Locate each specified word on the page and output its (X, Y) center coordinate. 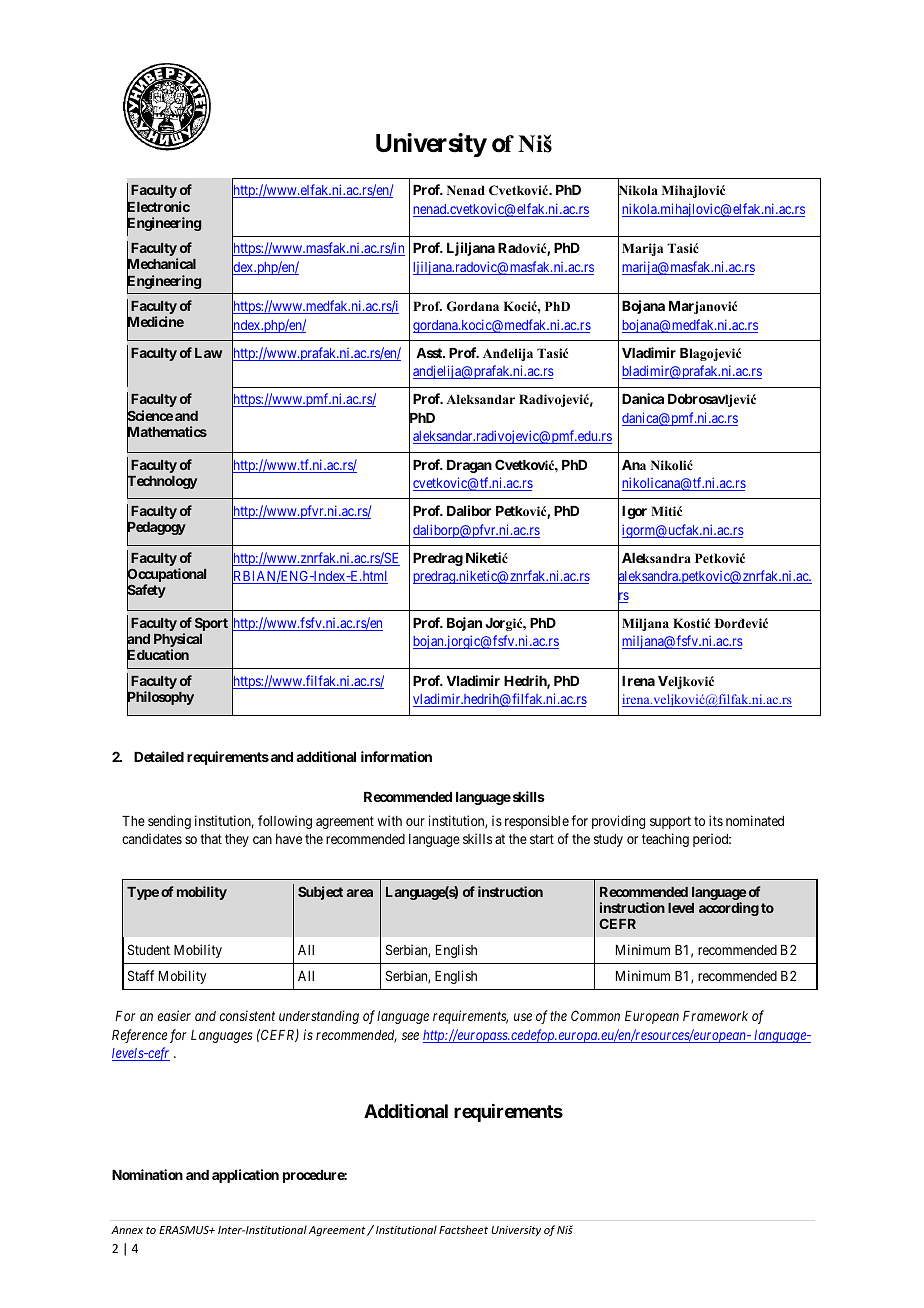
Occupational (166, 576)
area (360, 893)
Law (208, 353)
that (211, 839)
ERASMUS (185, 1230)
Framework (715, 1016)
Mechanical (161, 265)
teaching (665, 840)
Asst (430, 353)
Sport (211, 624)
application (245, 1176)
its (716, 820)
